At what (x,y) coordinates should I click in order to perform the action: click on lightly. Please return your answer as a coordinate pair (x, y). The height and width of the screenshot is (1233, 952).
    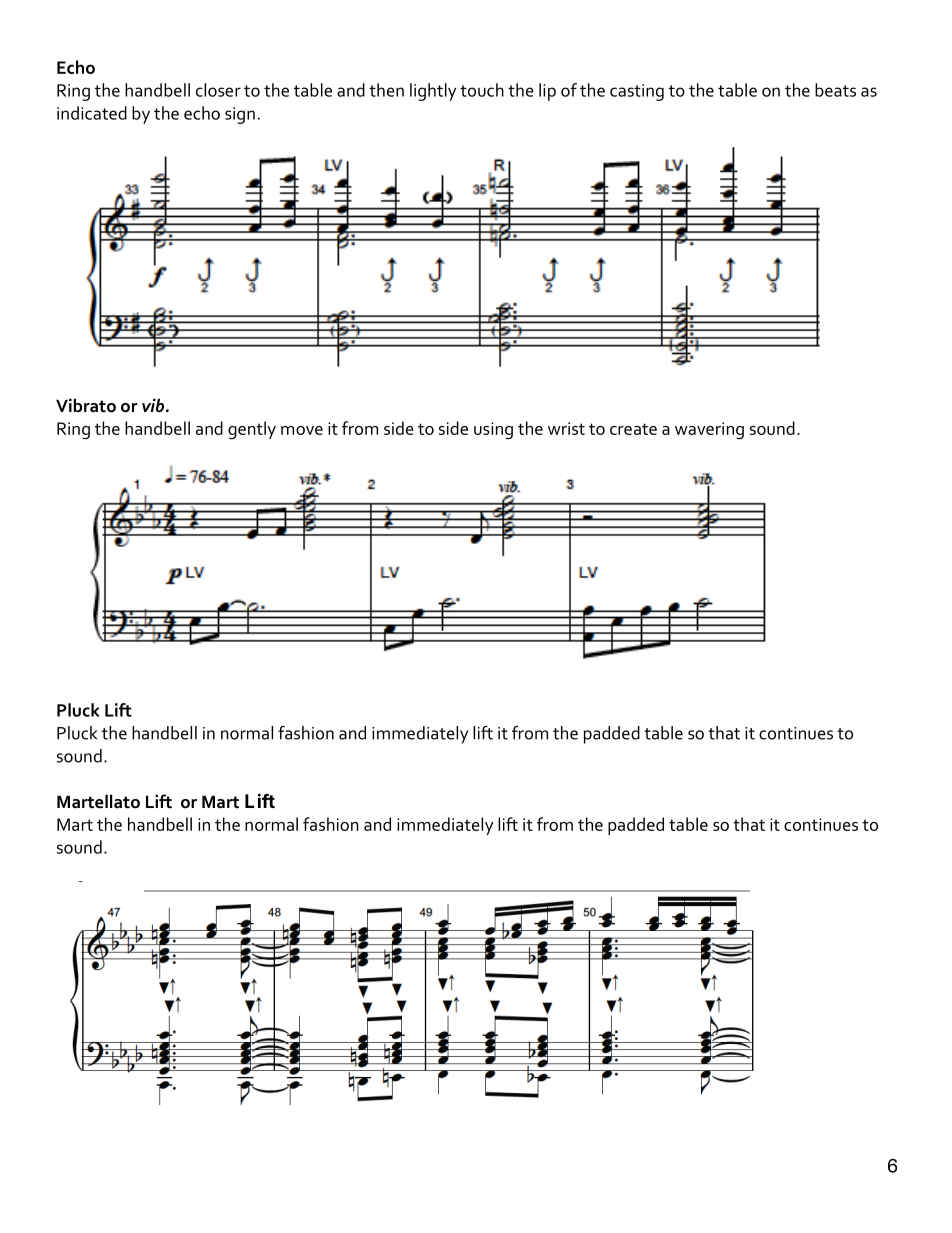
    Looking at the image, I should click on (433, 92).
